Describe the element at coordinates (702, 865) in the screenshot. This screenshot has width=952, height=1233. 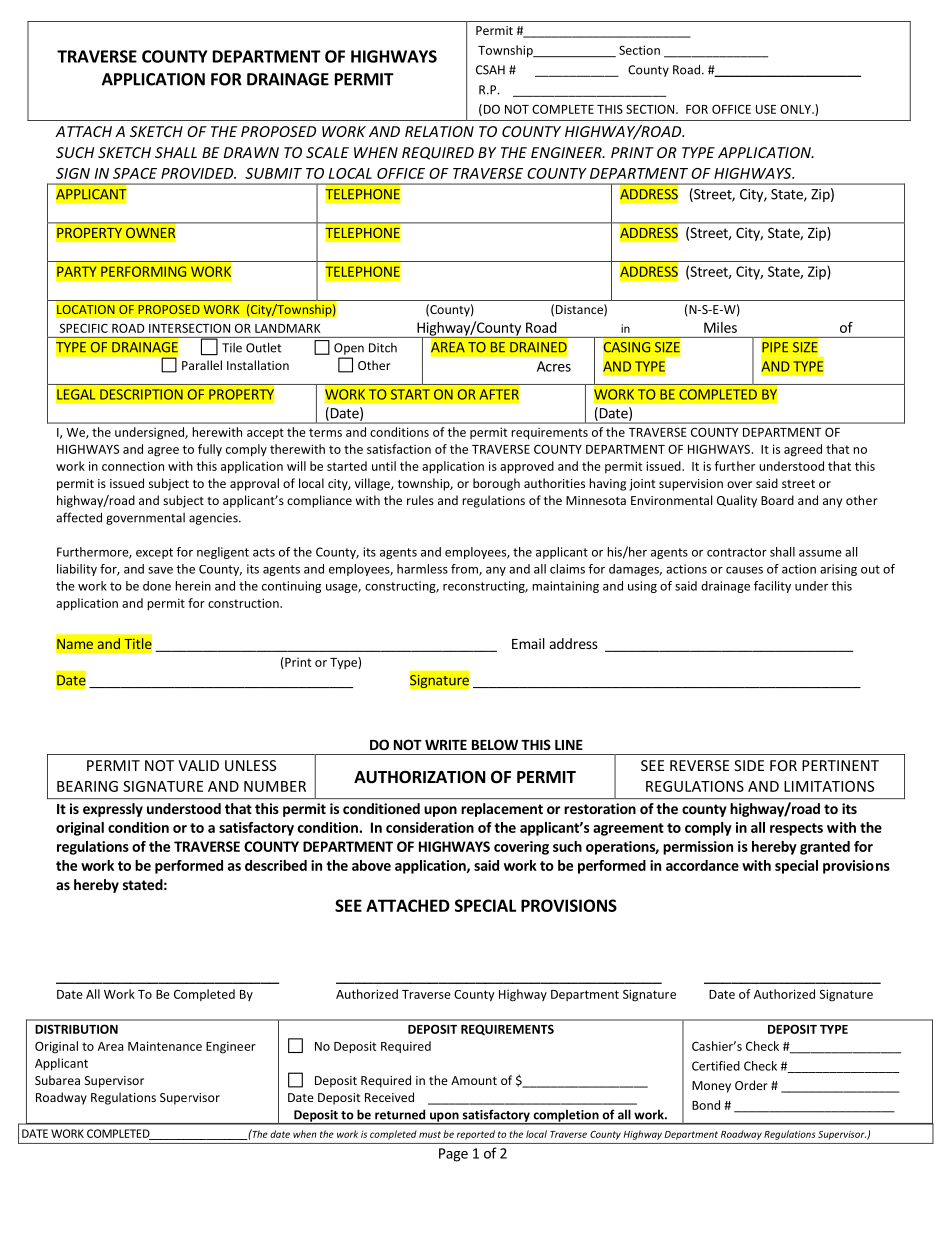
I see `accordance` at that location.
